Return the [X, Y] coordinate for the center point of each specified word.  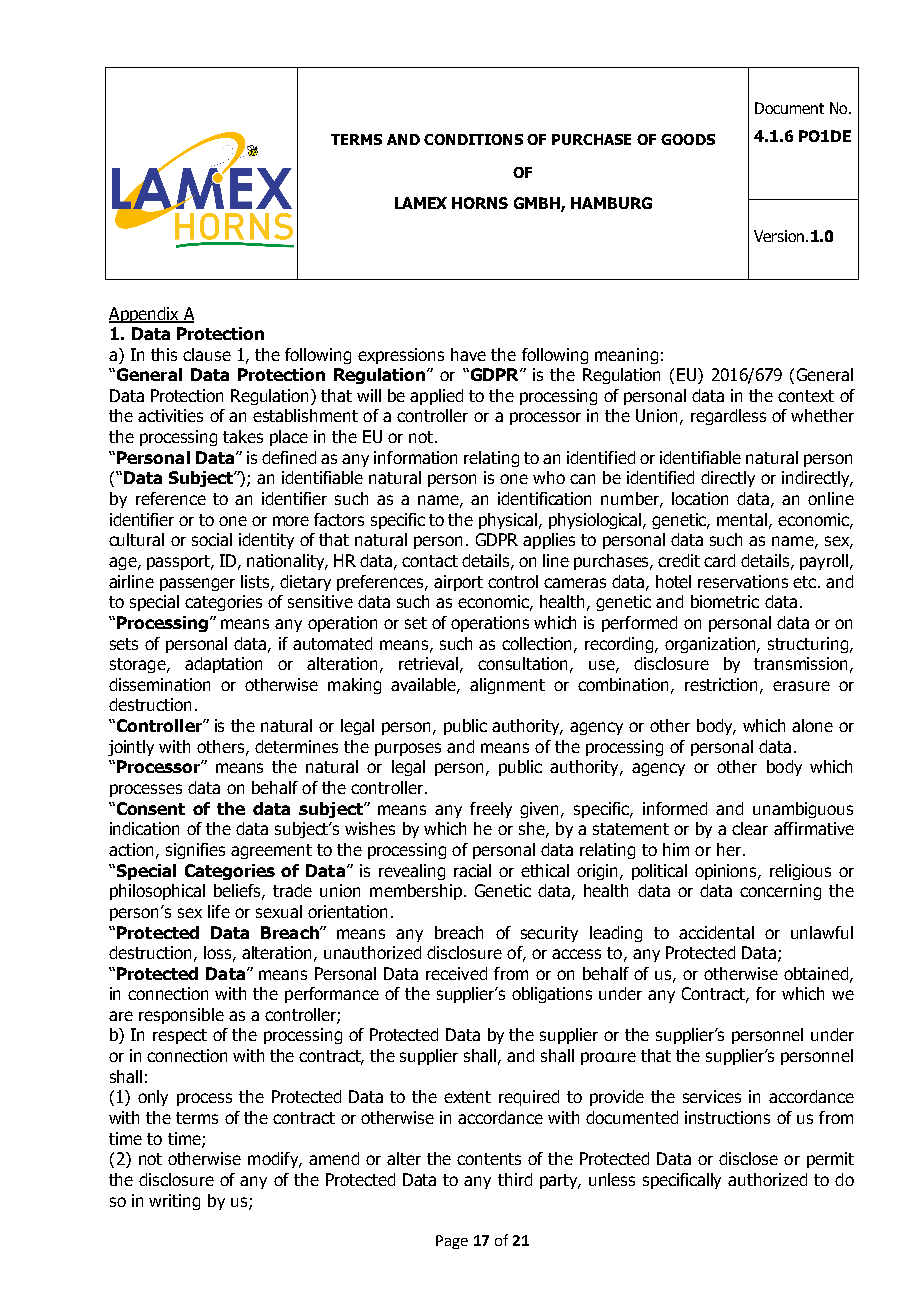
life [219, 911]
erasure [801, 686]
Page [452, 1242]
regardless [728, 417]
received [456, 973]
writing [174, 1202]
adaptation [223, 665]
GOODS [688, 139]
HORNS [480, 203]
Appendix [145, 315]
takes [243, 436]
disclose [748, 1158]
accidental [716, 932]
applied [436, 397]
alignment [507, 686]
